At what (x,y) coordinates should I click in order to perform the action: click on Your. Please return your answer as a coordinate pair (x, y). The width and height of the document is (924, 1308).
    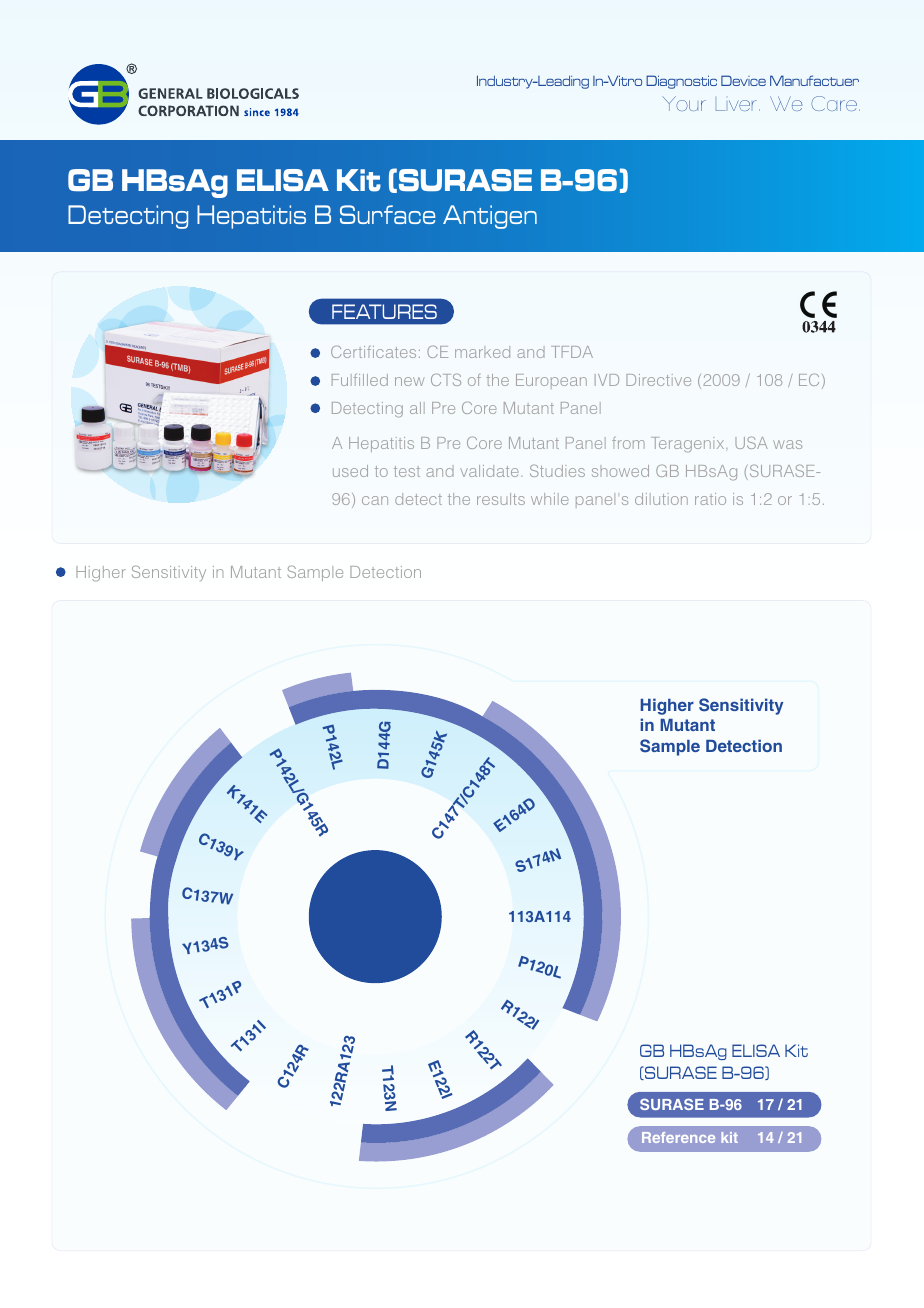
    Looking at the image, I should click on (684, 103).
